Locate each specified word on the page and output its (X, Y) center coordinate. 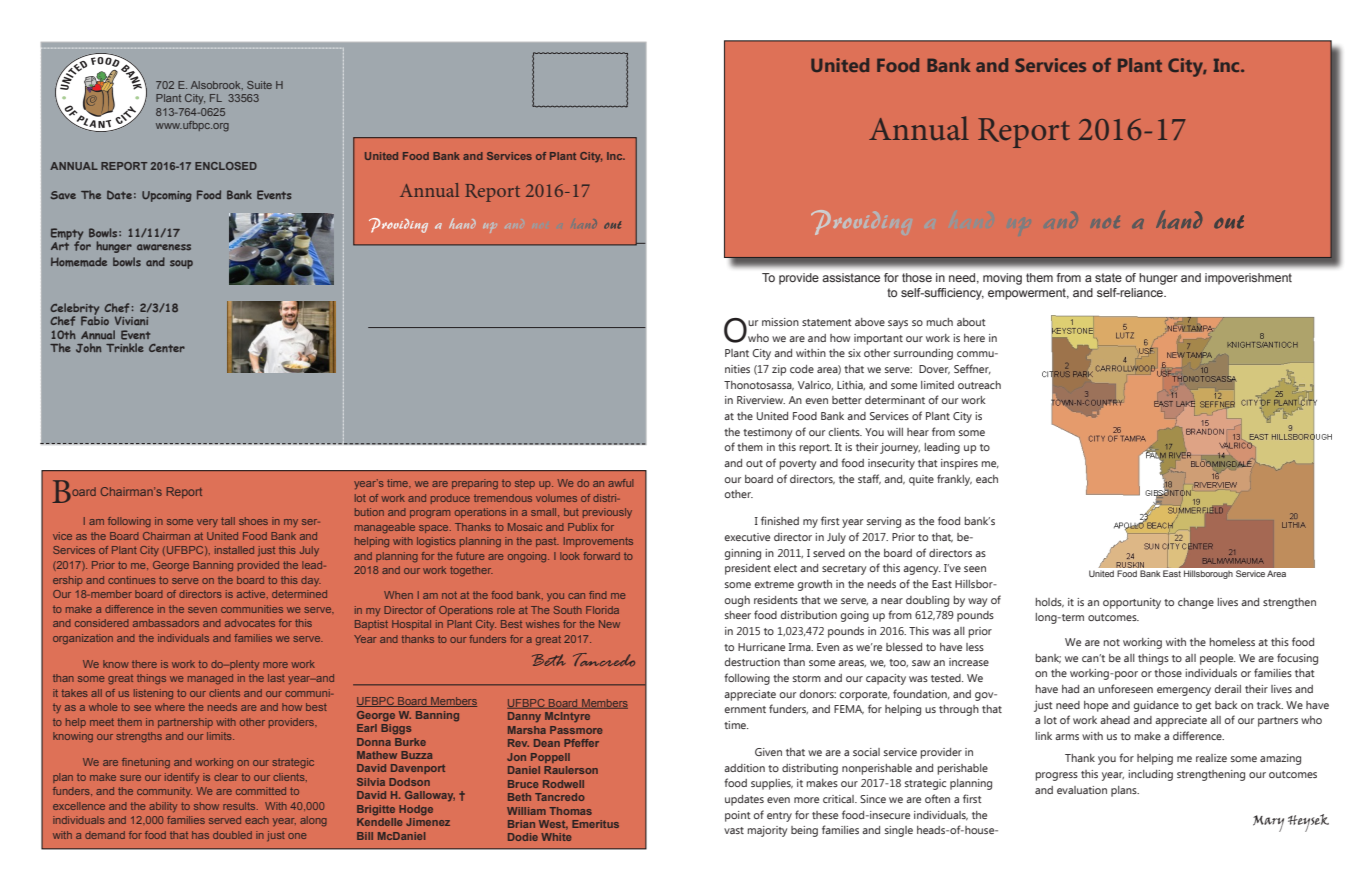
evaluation (1082, 790)
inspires (959, 464)
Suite (259, 85)
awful (620, 483)
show (206, 806)
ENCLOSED (226, 166)
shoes (253, 521)
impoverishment (1248, 279)
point (738, 816)
